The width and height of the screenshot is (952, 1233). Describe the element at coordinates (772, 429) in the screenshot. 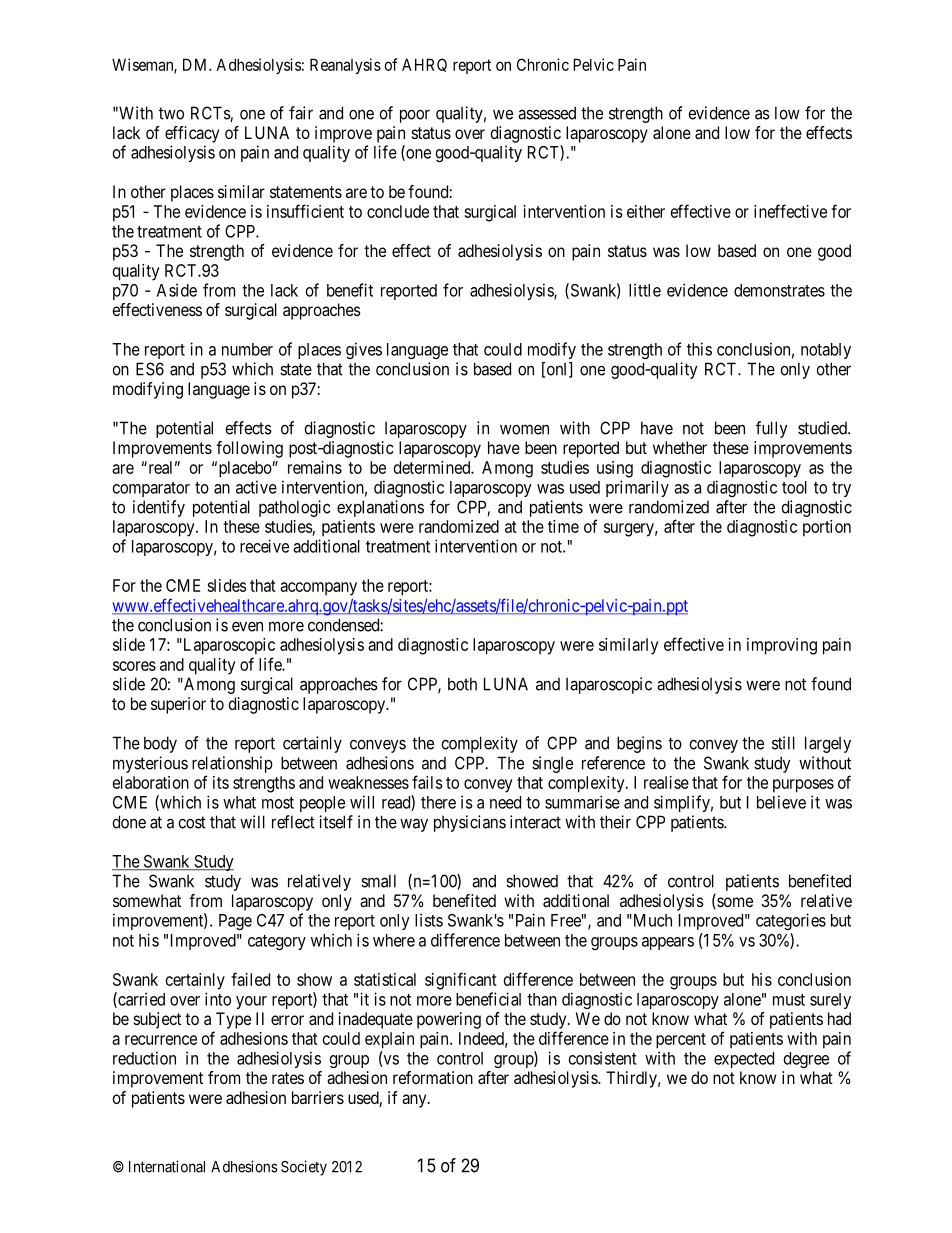

I see `fully` at that location.
